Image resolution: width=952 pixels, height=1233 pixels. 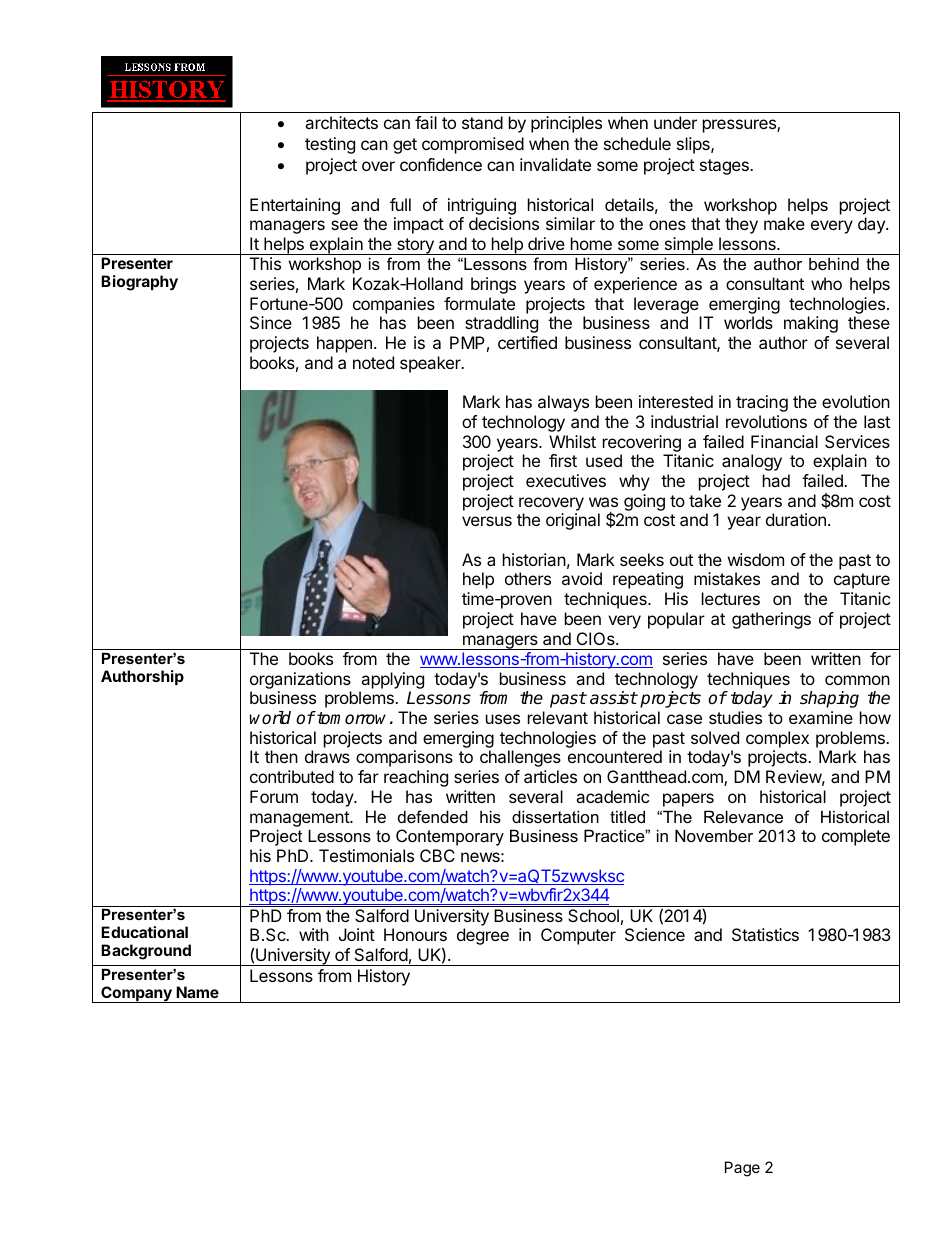 I want to click on degree, so click(x=483, y=936).
